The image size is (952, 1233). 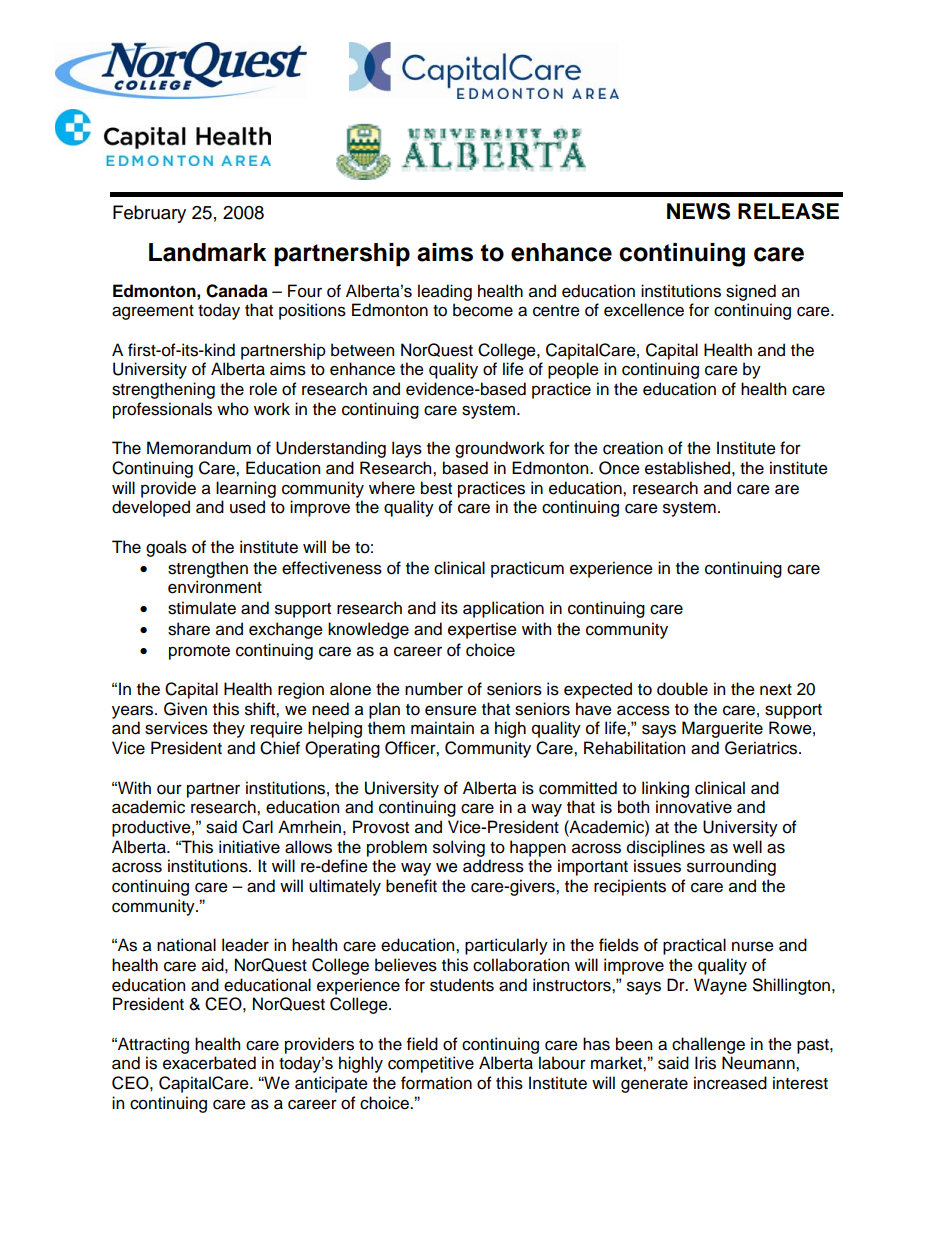 I want to click on competitive, so click(x=431, y=1064).
